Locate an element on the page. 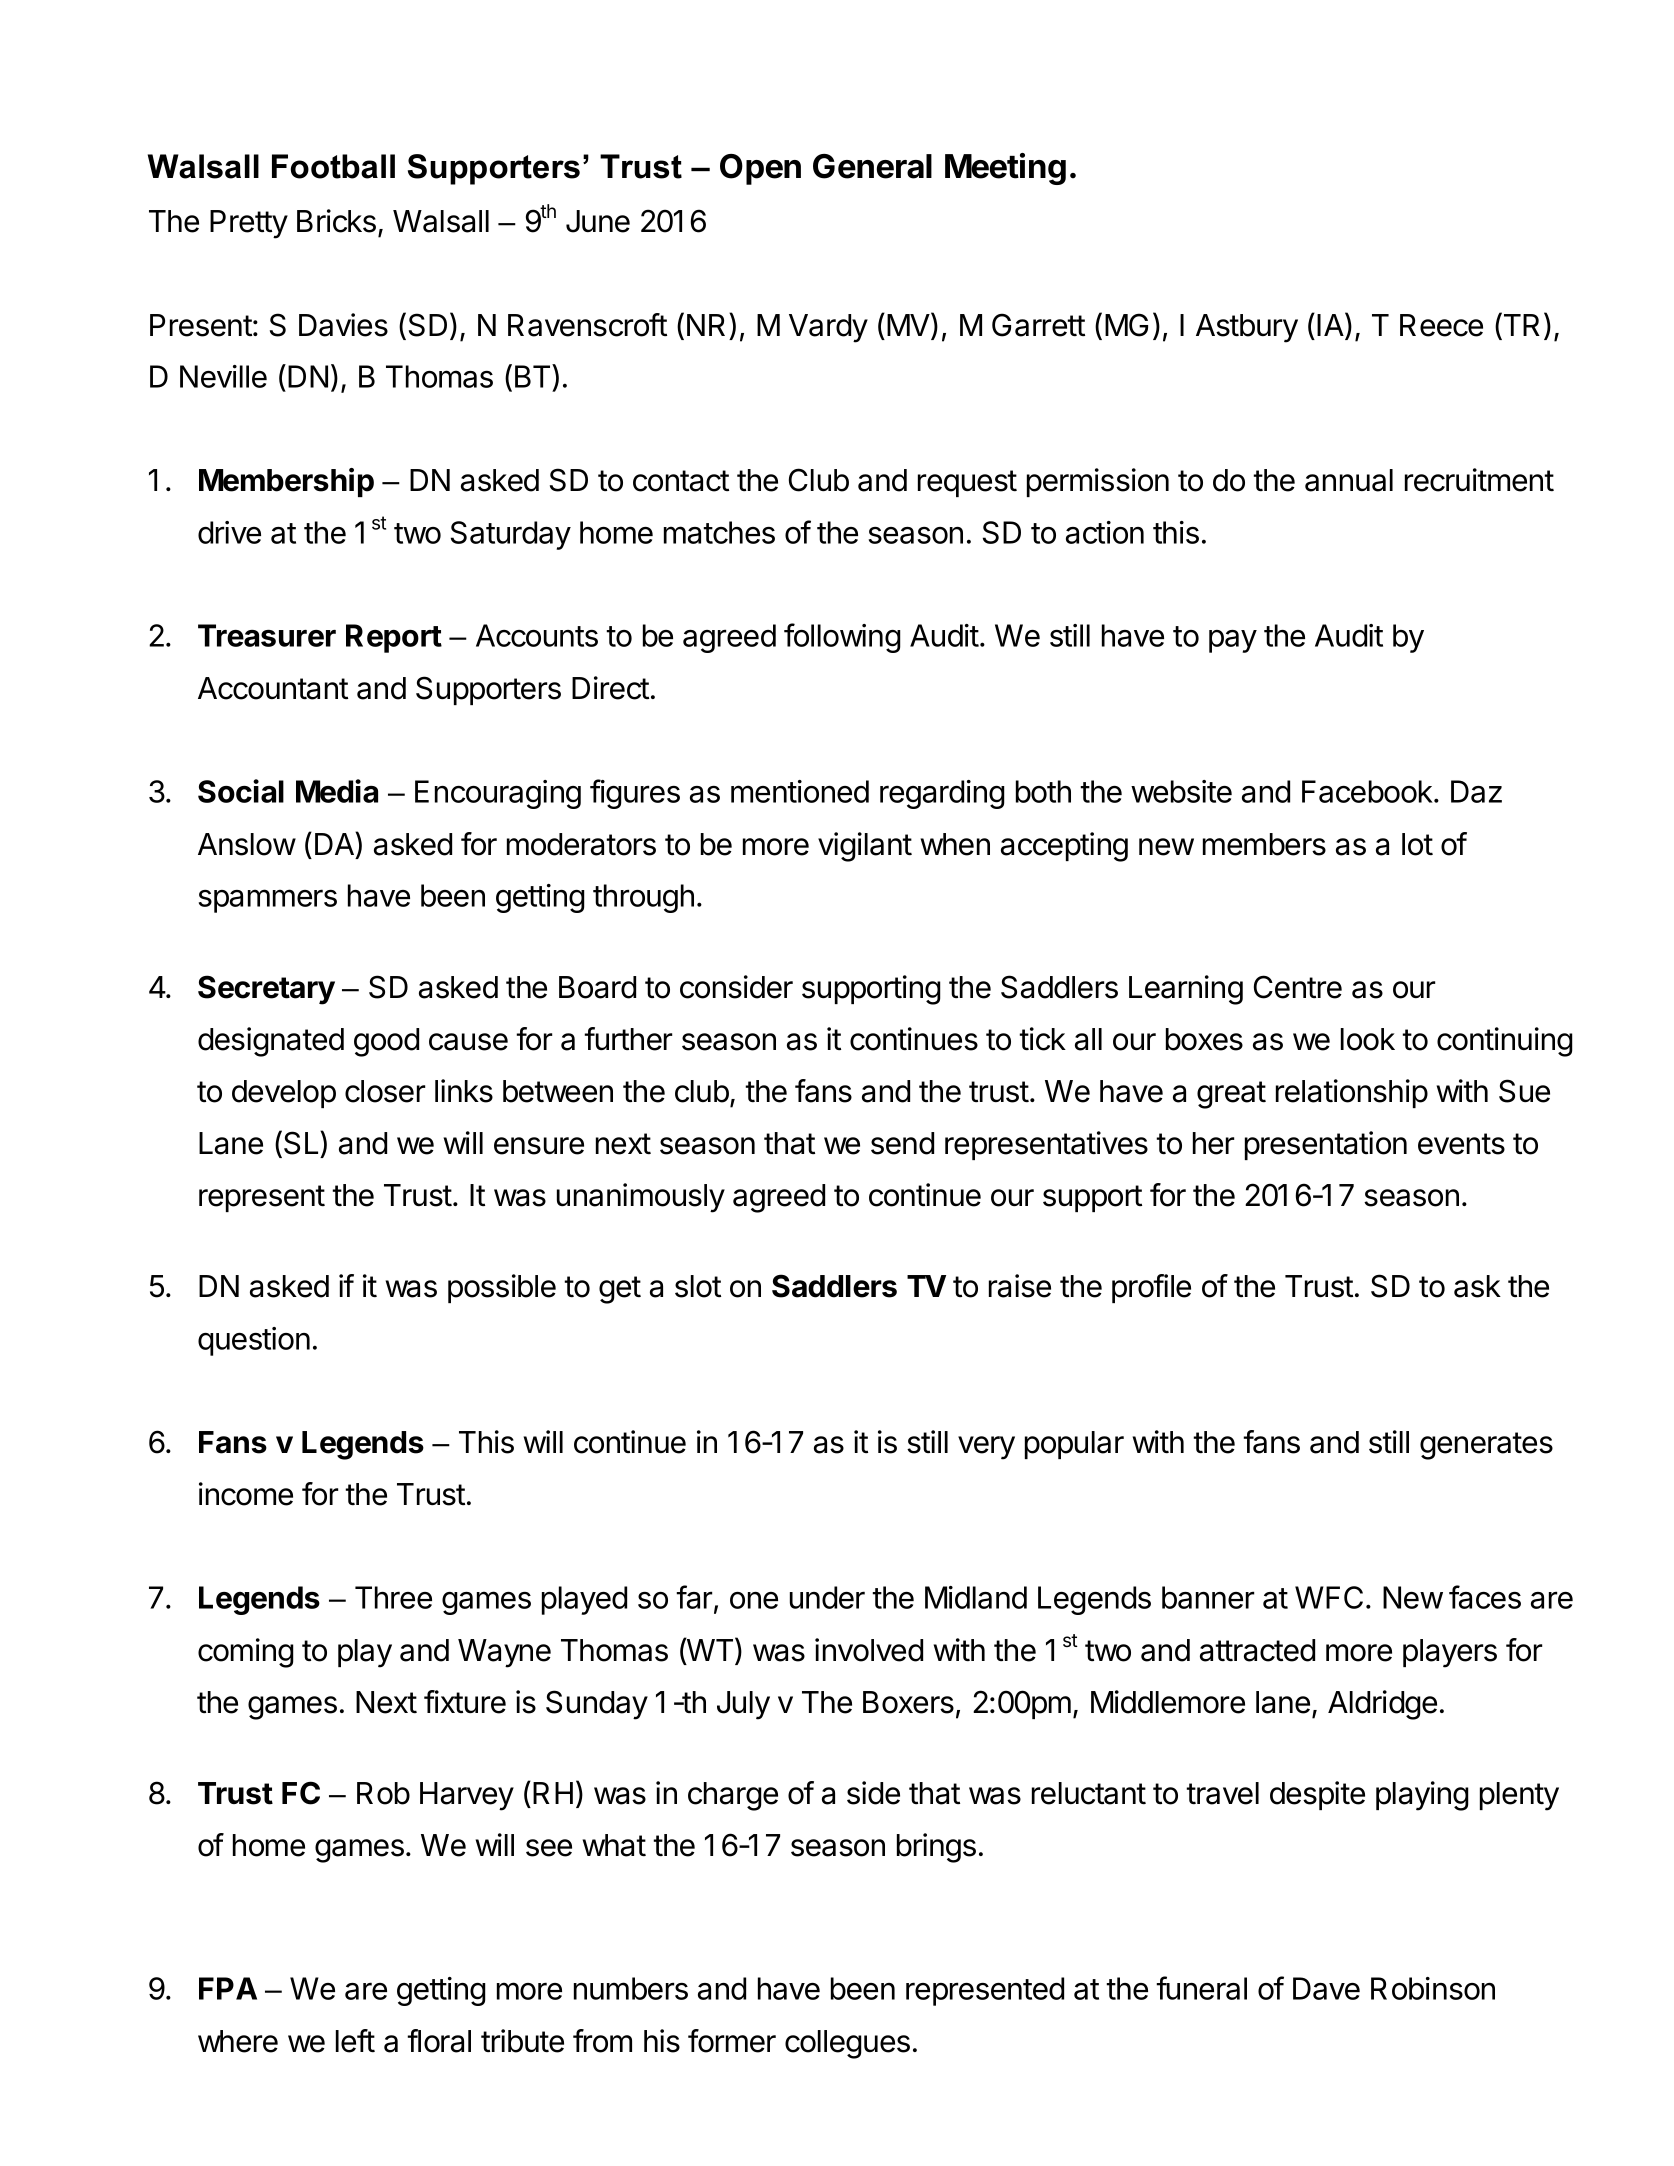 Image resolution: width=1674 pixels, height=2166 pixels. Reece is located at coordinates (1441, 325).
